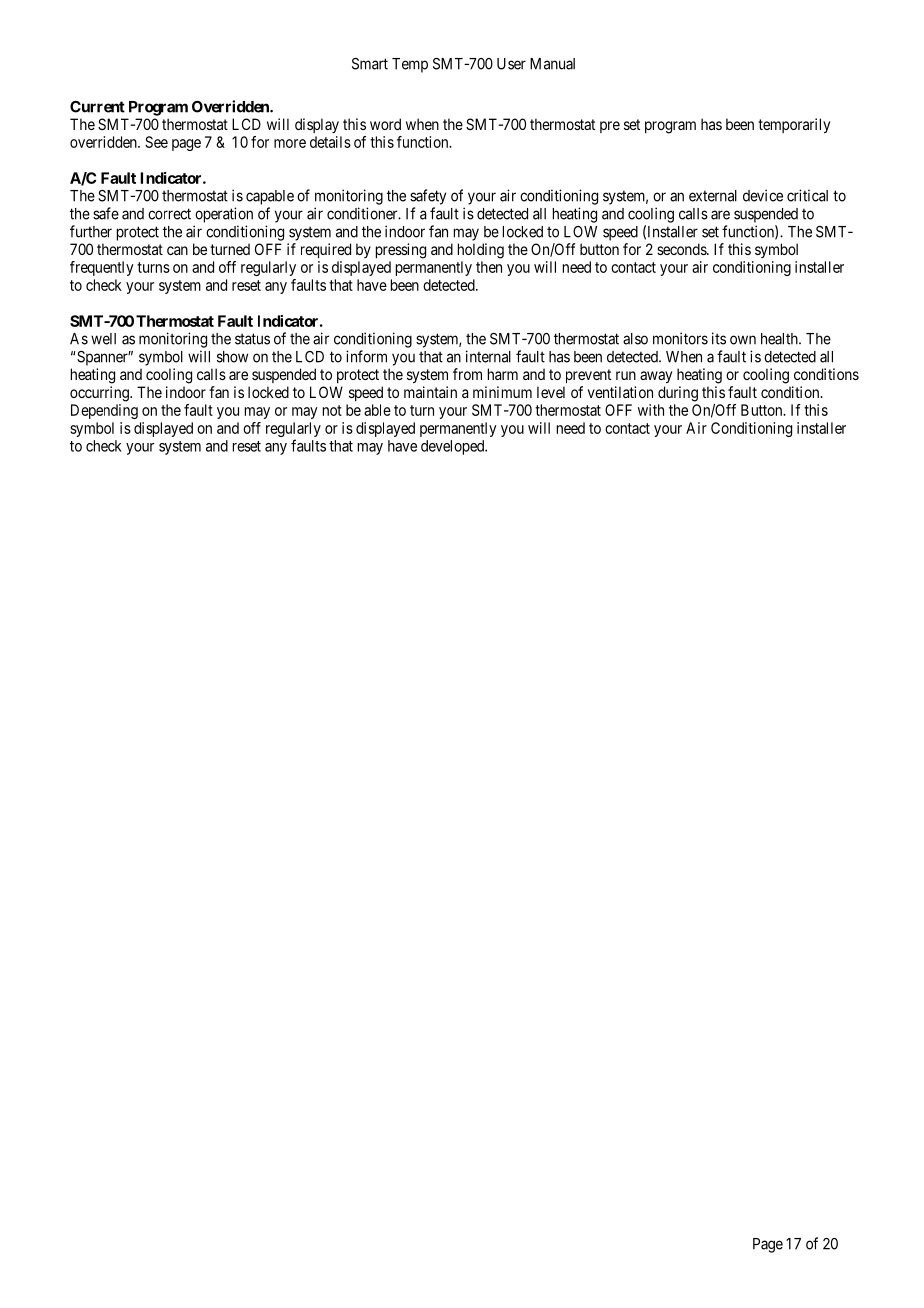 This screenshot has height=1308, width=924. I want to click on occurring, so click(100, 394).
